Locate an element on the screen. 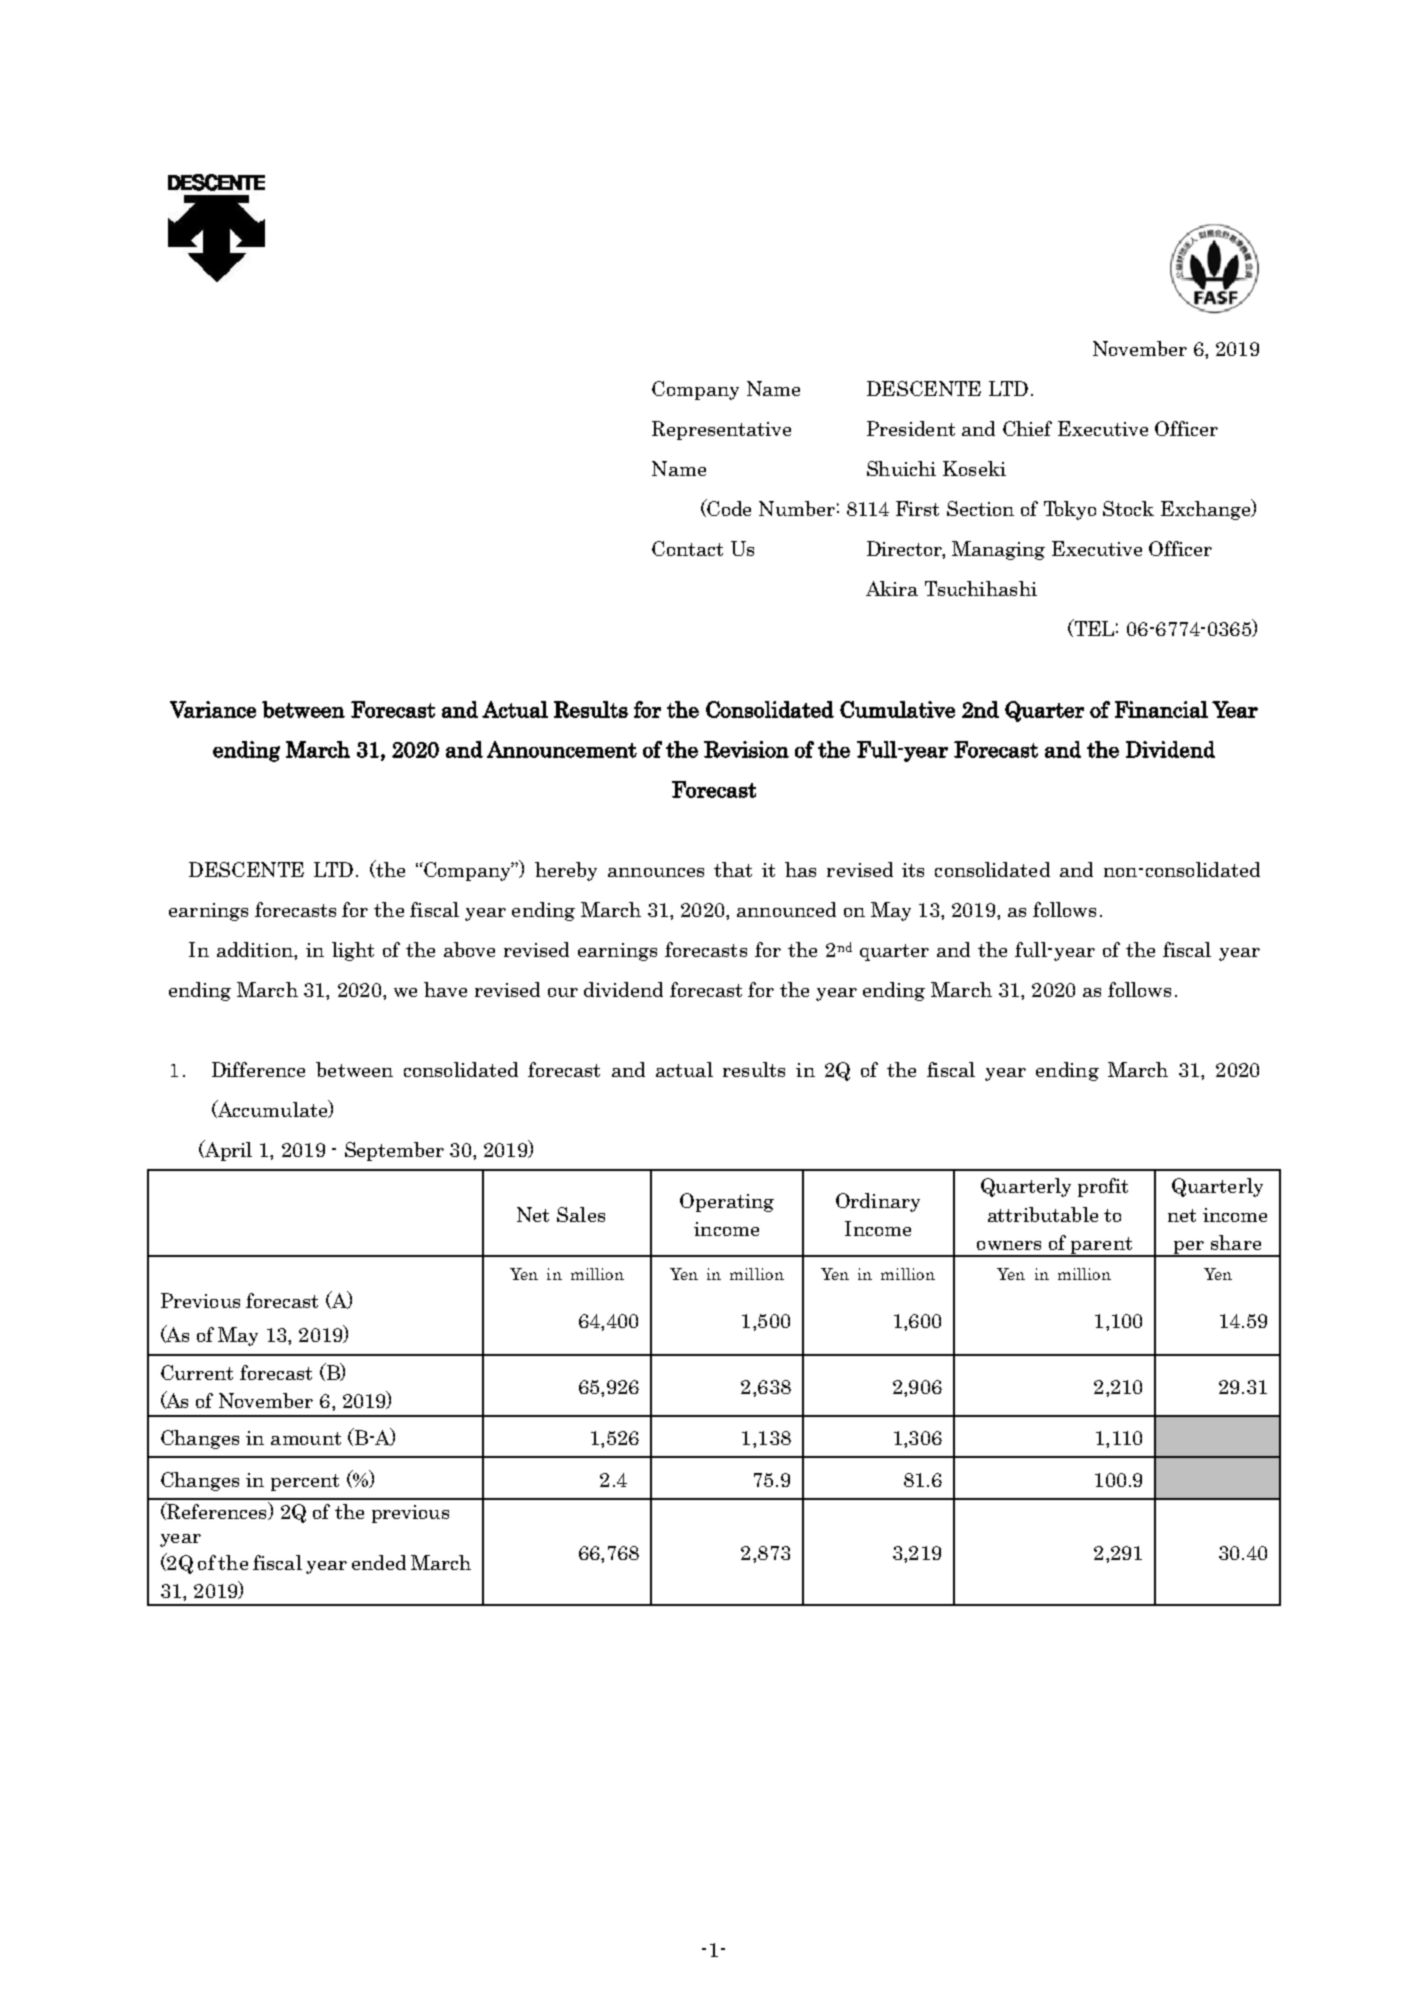  Financial is located at coordinates (1161, 709).
